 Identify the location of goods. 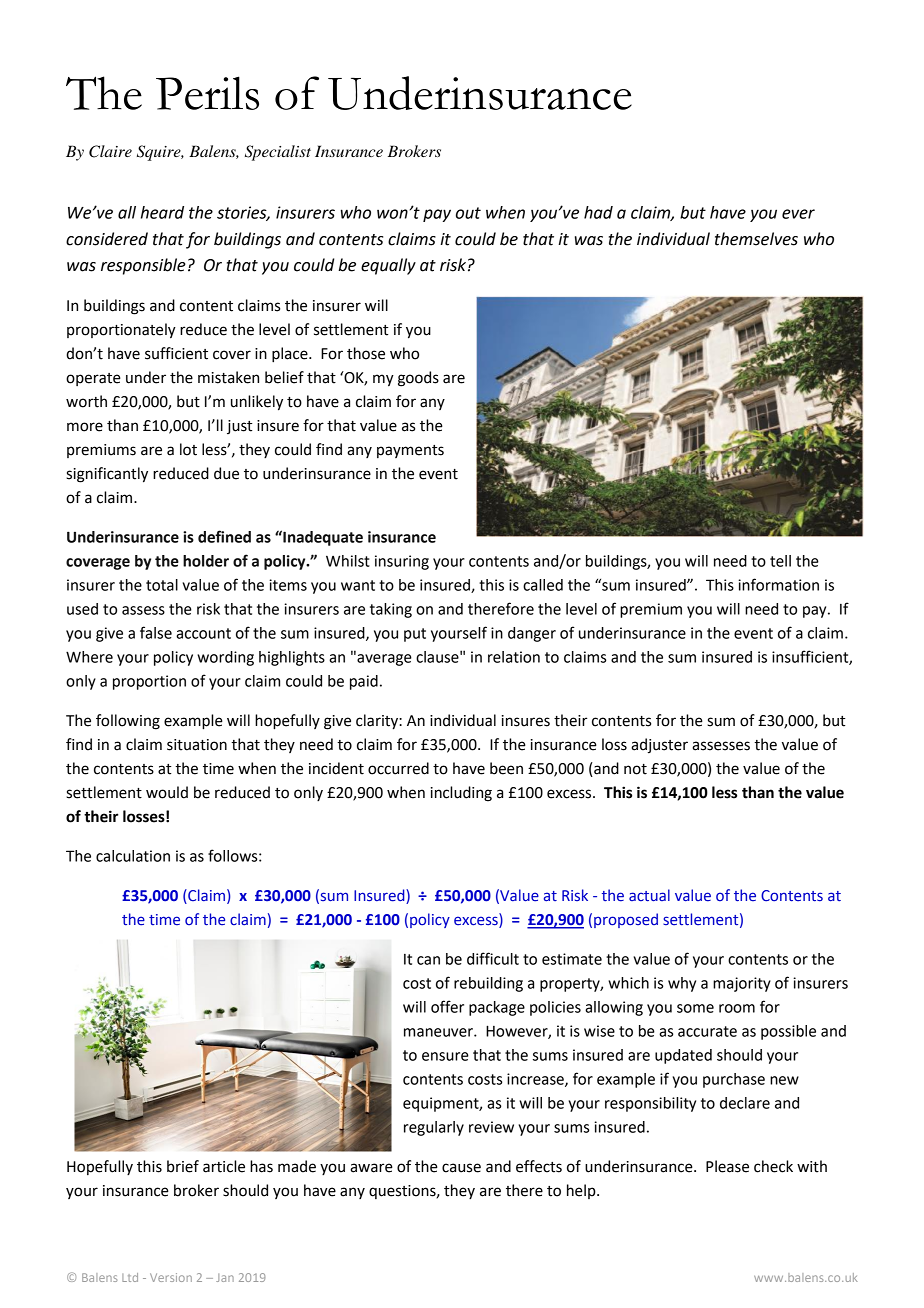
(418, 379).
